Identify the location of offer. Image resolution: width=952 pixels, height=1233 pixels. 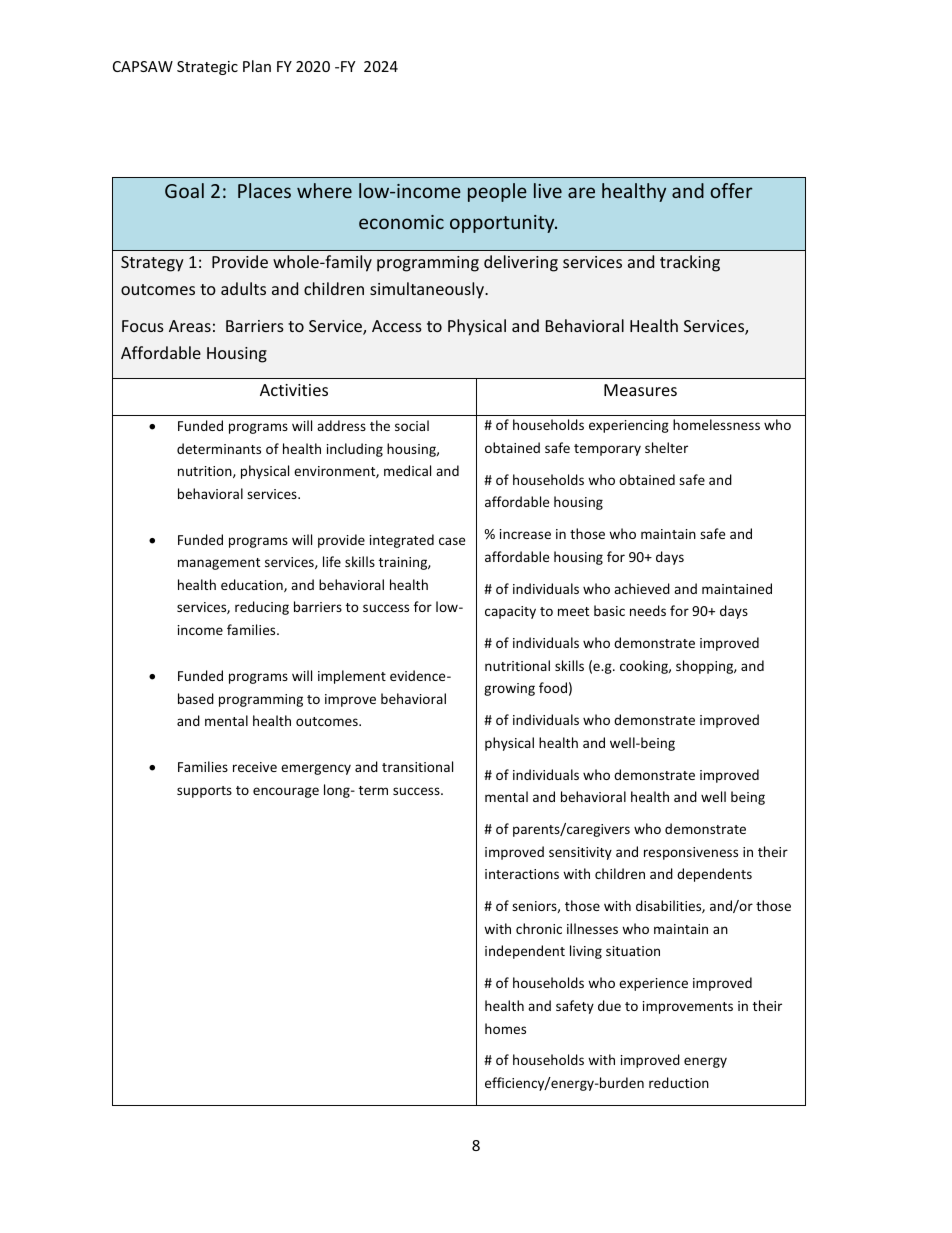
(731, 190).
